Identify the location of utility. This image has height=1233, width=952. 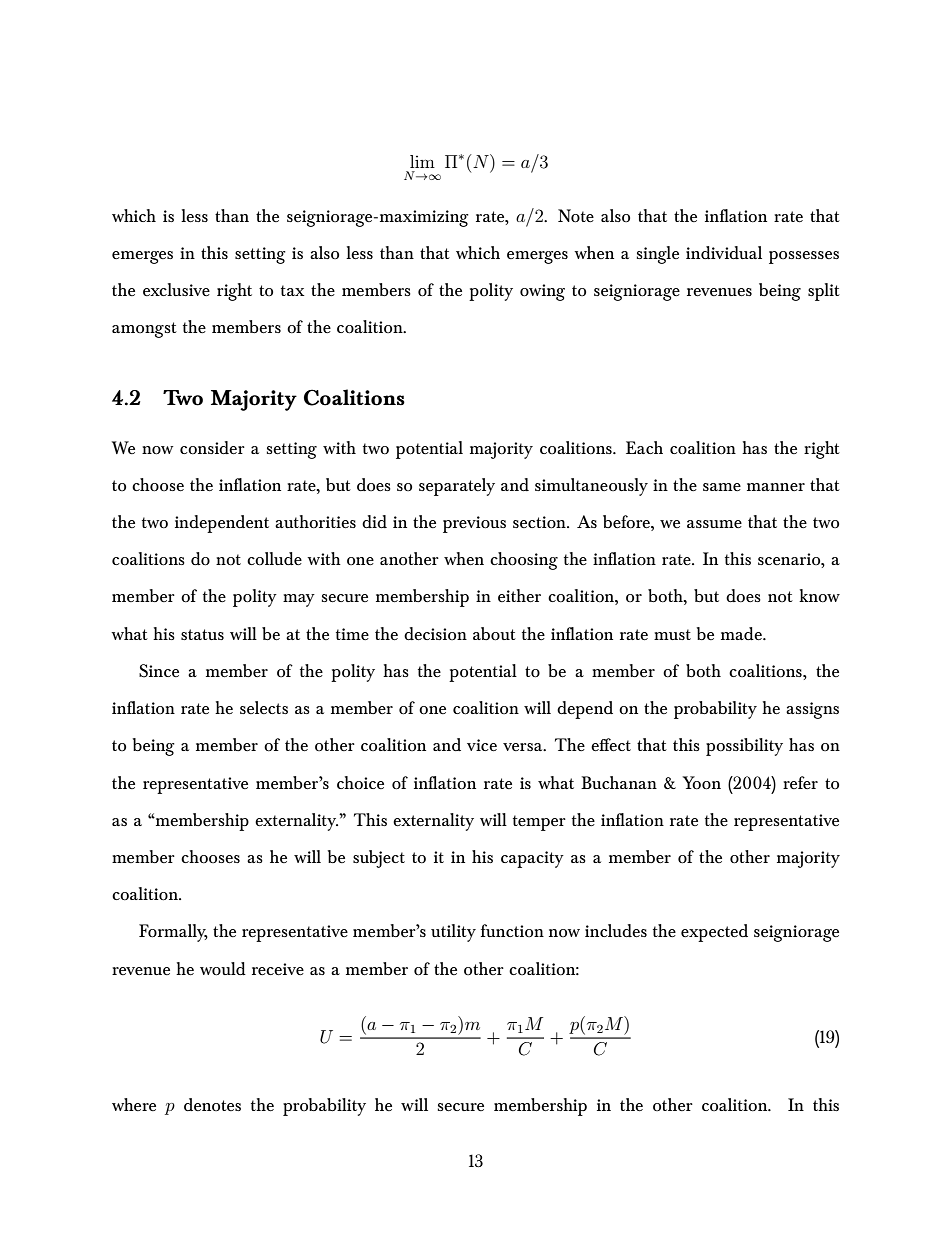
(453, 933).
